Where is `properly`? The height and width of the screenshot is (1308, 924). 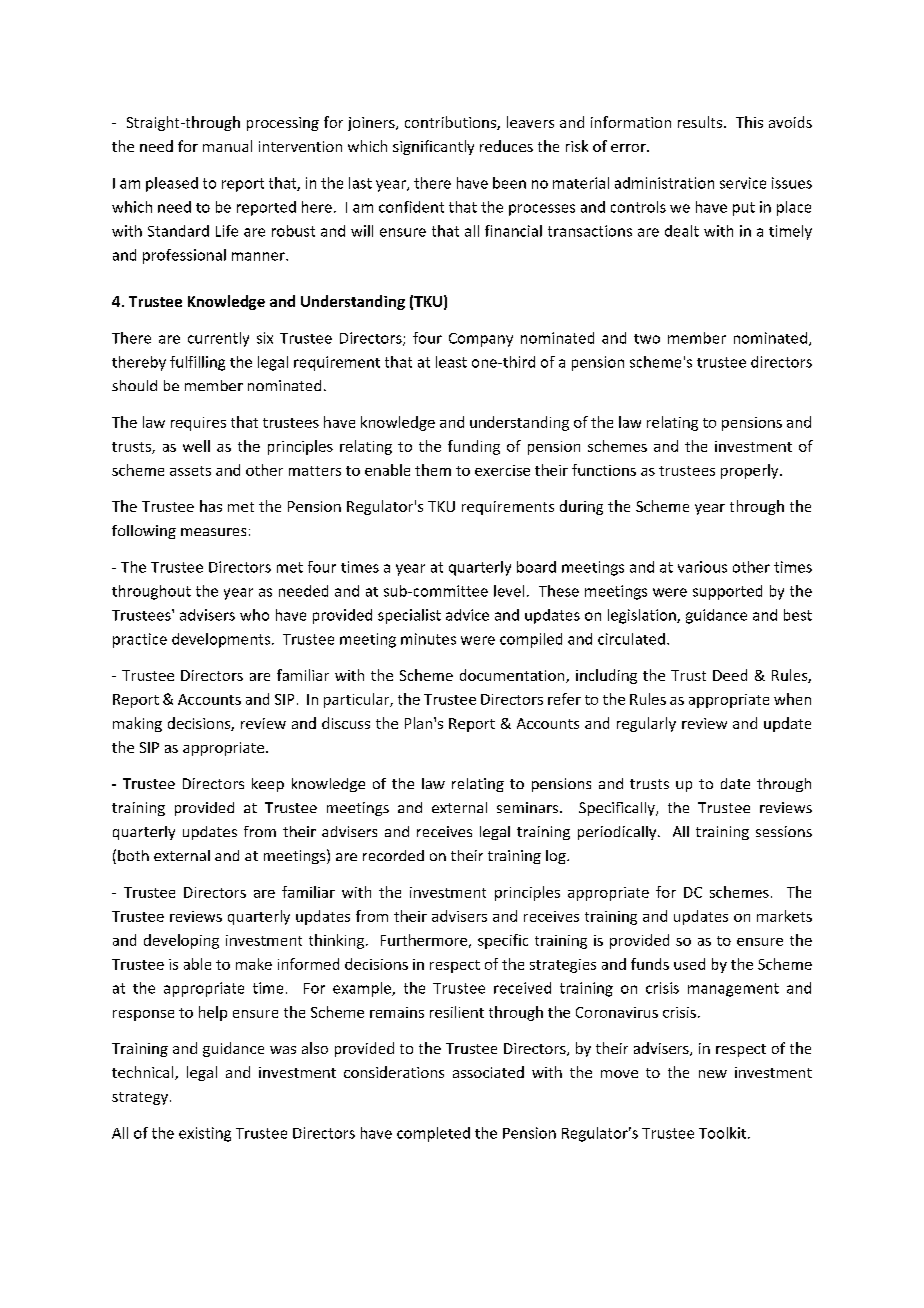 properly is located at coordinates (751, 471).
